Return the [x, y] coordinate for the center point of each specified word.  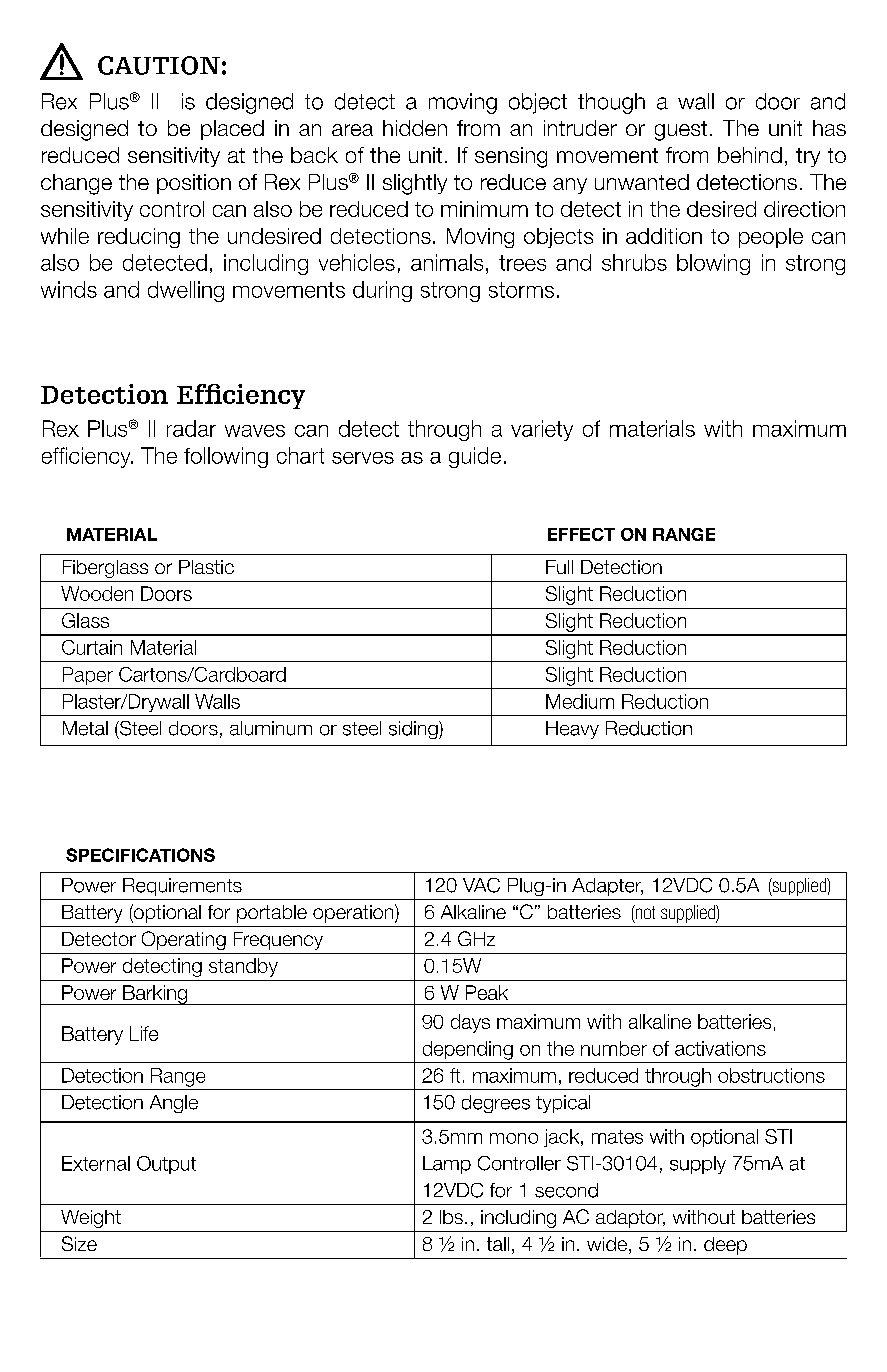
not [644, 912]
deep [725, 1246]
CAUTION [159, 65]
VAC [481, 885]
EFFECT [581, 534]
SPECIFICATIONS [140, 855]
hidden [415, 128]
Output [166, 1165]
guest [681, 131]
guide [475, 457]
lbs [451, 1217]
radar [191, 428]
